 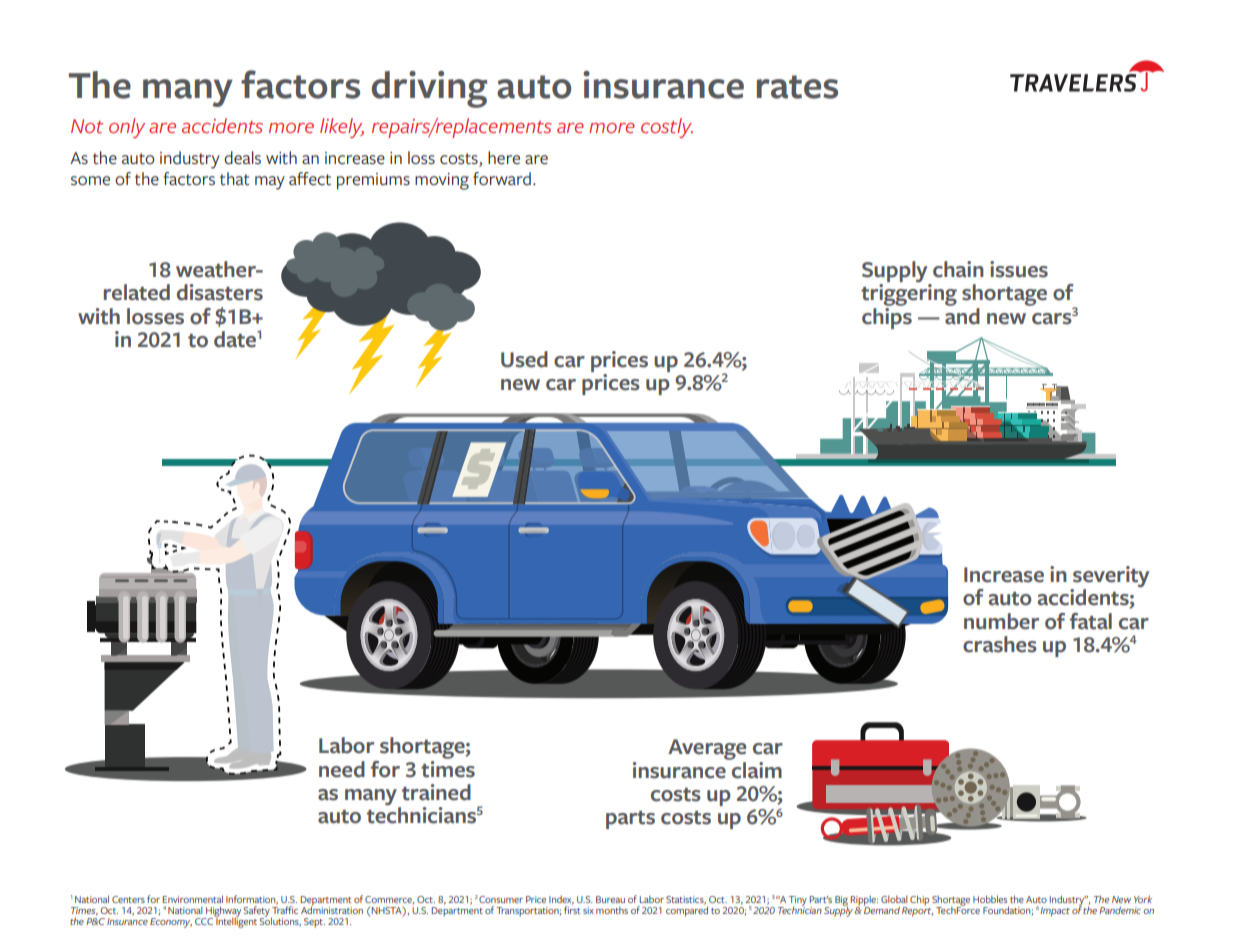 I want to click on rates, so click(x=797, y=87).
